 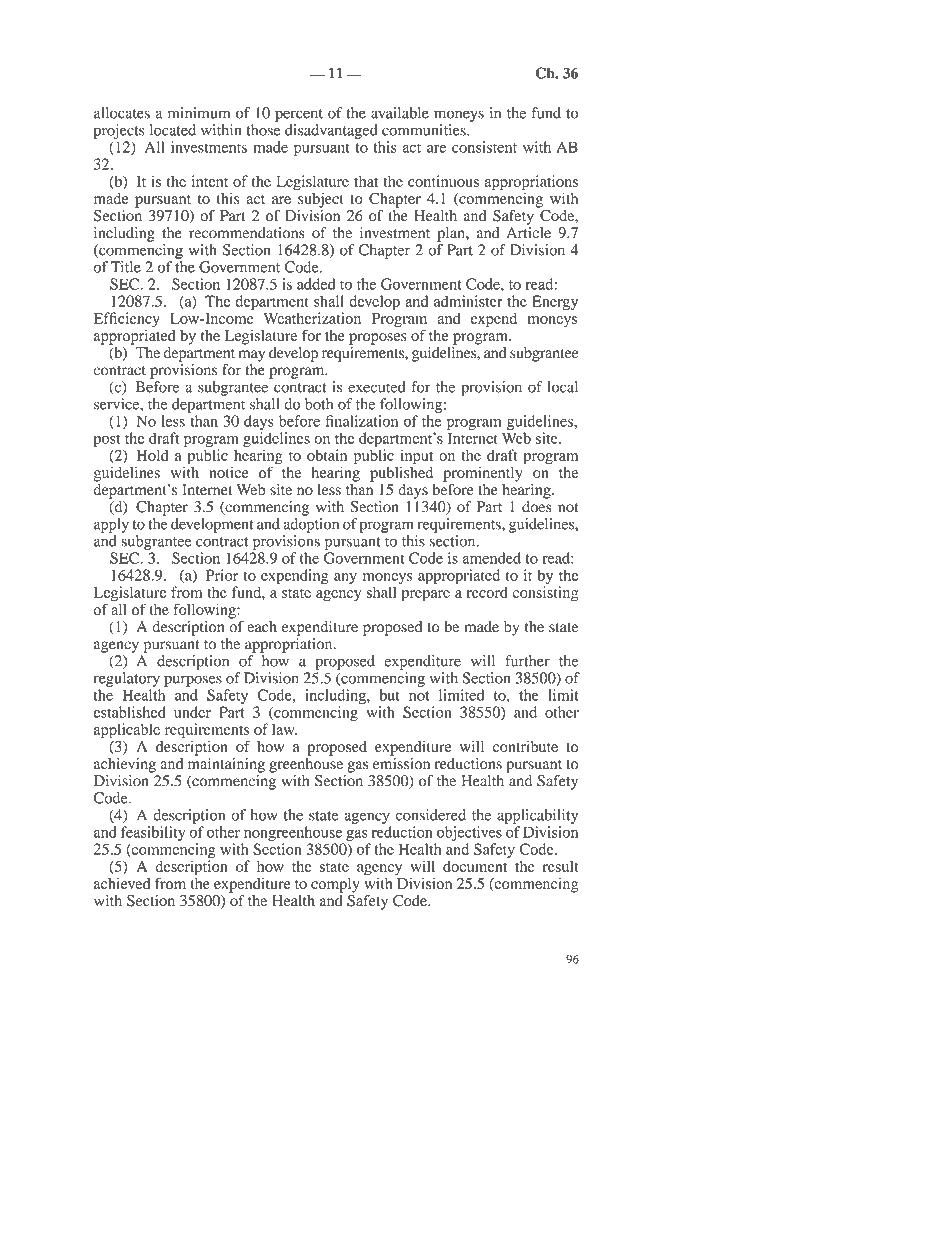 What do you see at coordinates (331, 131) in the screenshot?
I see `disadvantaged` at bounding box center [331, 131].
